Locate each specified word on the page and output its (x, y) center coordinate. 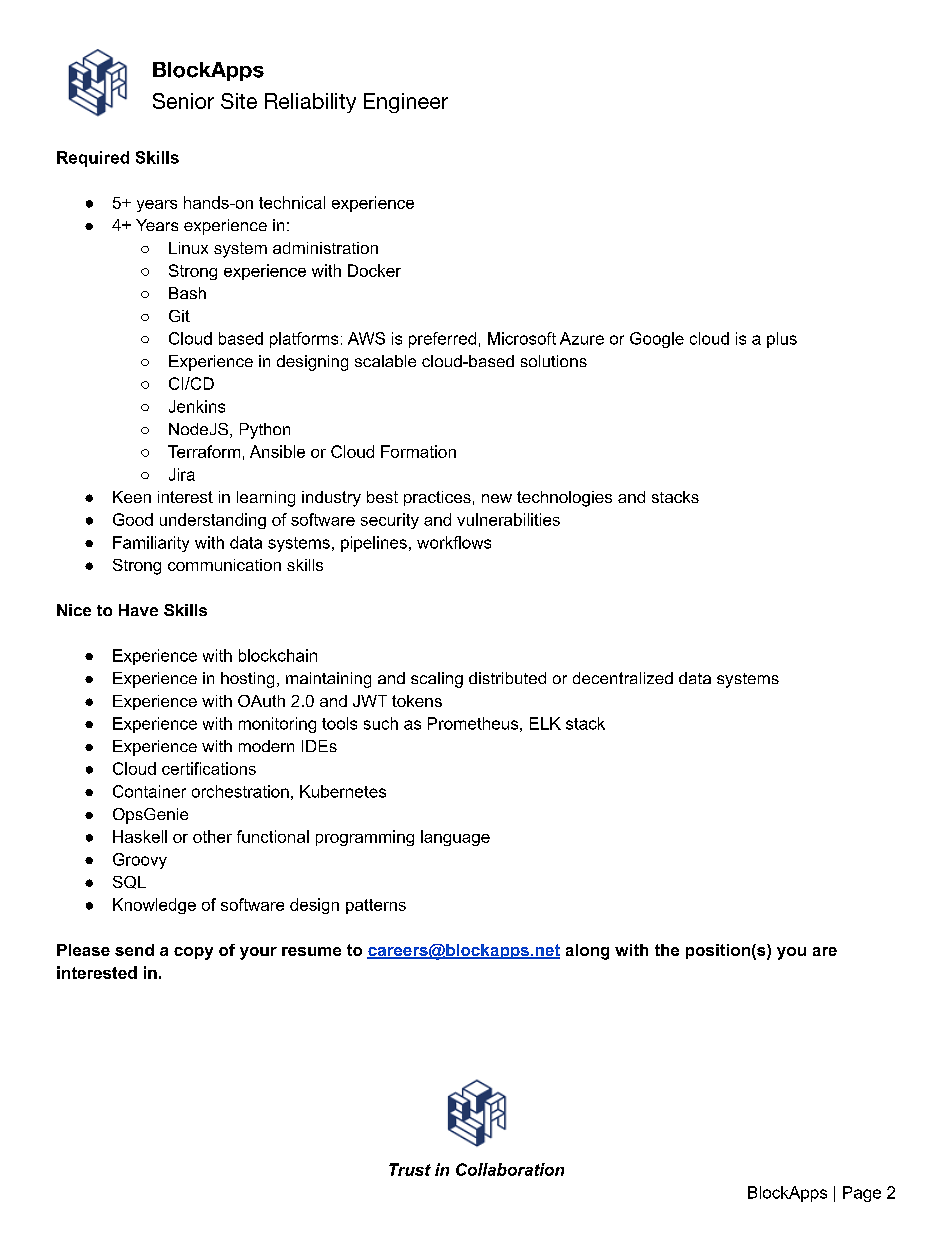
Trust (410, 1169)
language (455, 838)
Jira (182, 474)
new (497, 498)
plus (782, 340)
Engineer (406, 103)
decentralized (623, 678)
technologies (564, 499)
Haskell (140, 836)
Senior (183, 101)
